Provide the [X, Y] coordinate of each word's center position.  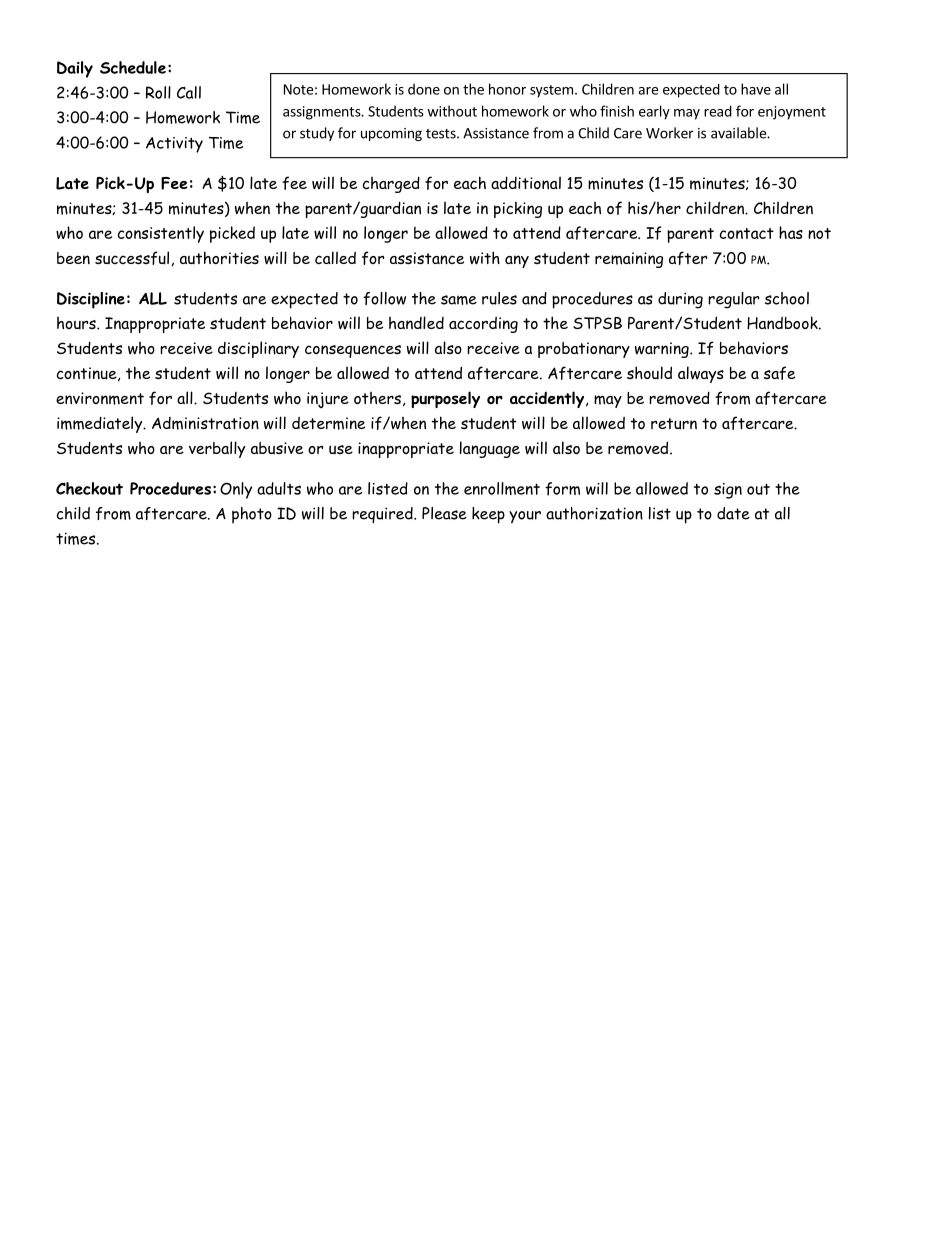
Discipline [91, 300]
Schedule [133, 67]
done [424, 89]
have [756, 89]
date [733, 513]
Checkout [89, 488]
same [459, 300]
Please [444, 513]
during [680, 300]
